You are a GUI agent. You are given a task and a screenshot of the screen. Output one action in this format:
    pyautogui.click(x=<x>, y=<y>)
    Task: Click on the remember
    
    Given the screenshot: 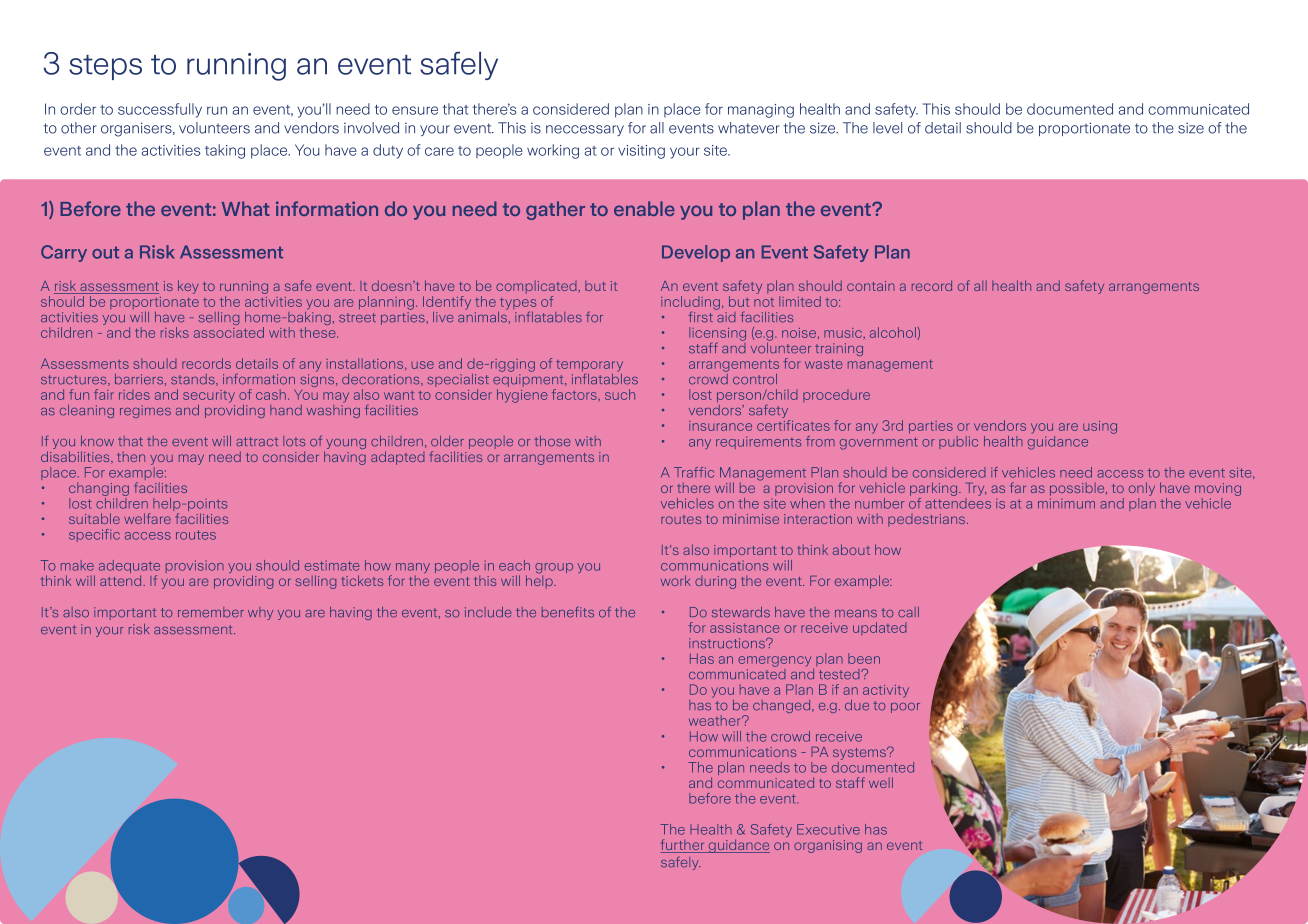 What is the action you would take?
    pyautogui.click(x=211, y=612)
